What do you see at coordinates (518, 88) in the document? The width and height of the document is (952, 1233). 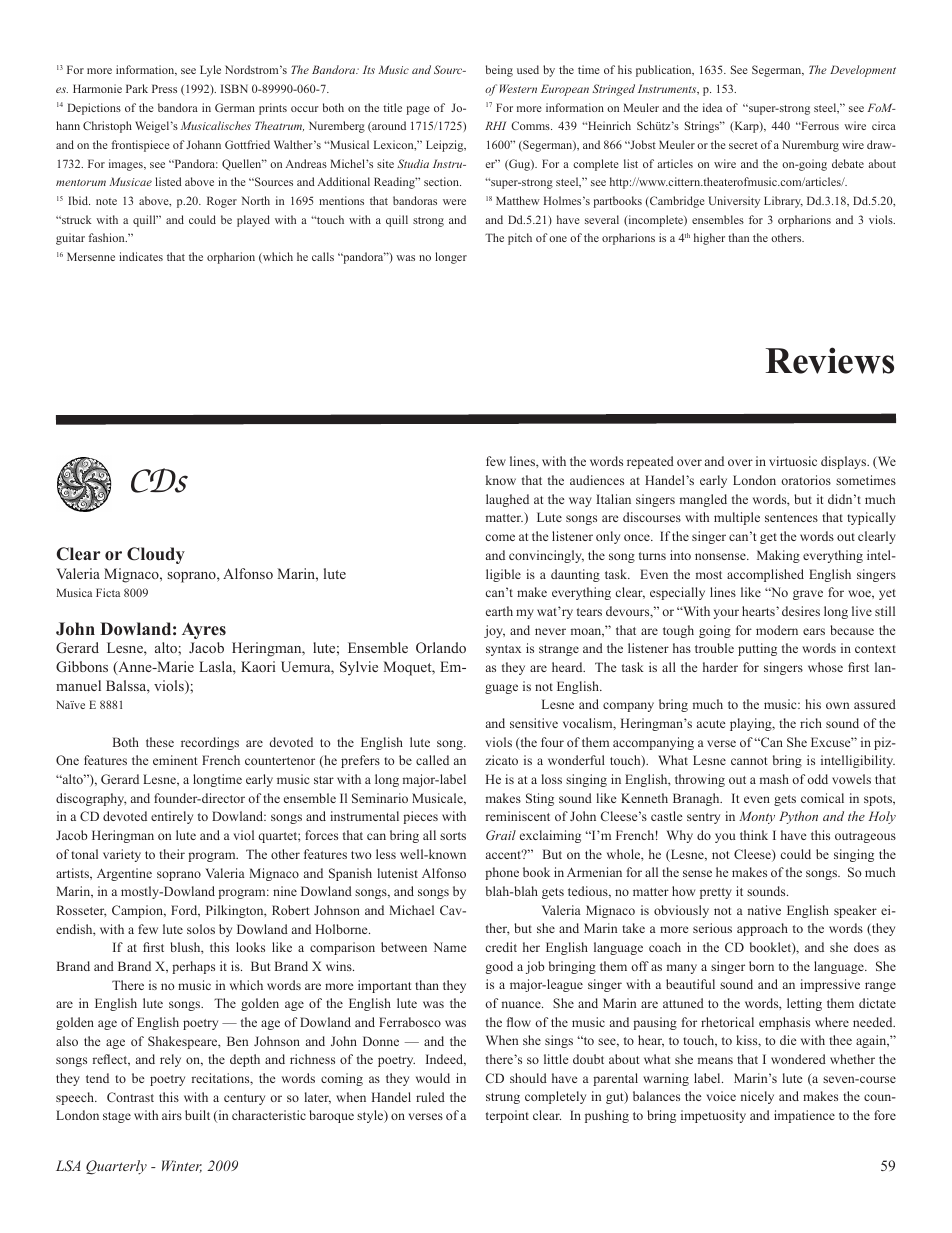 I see `Western` at bounding box center [518, 88].
